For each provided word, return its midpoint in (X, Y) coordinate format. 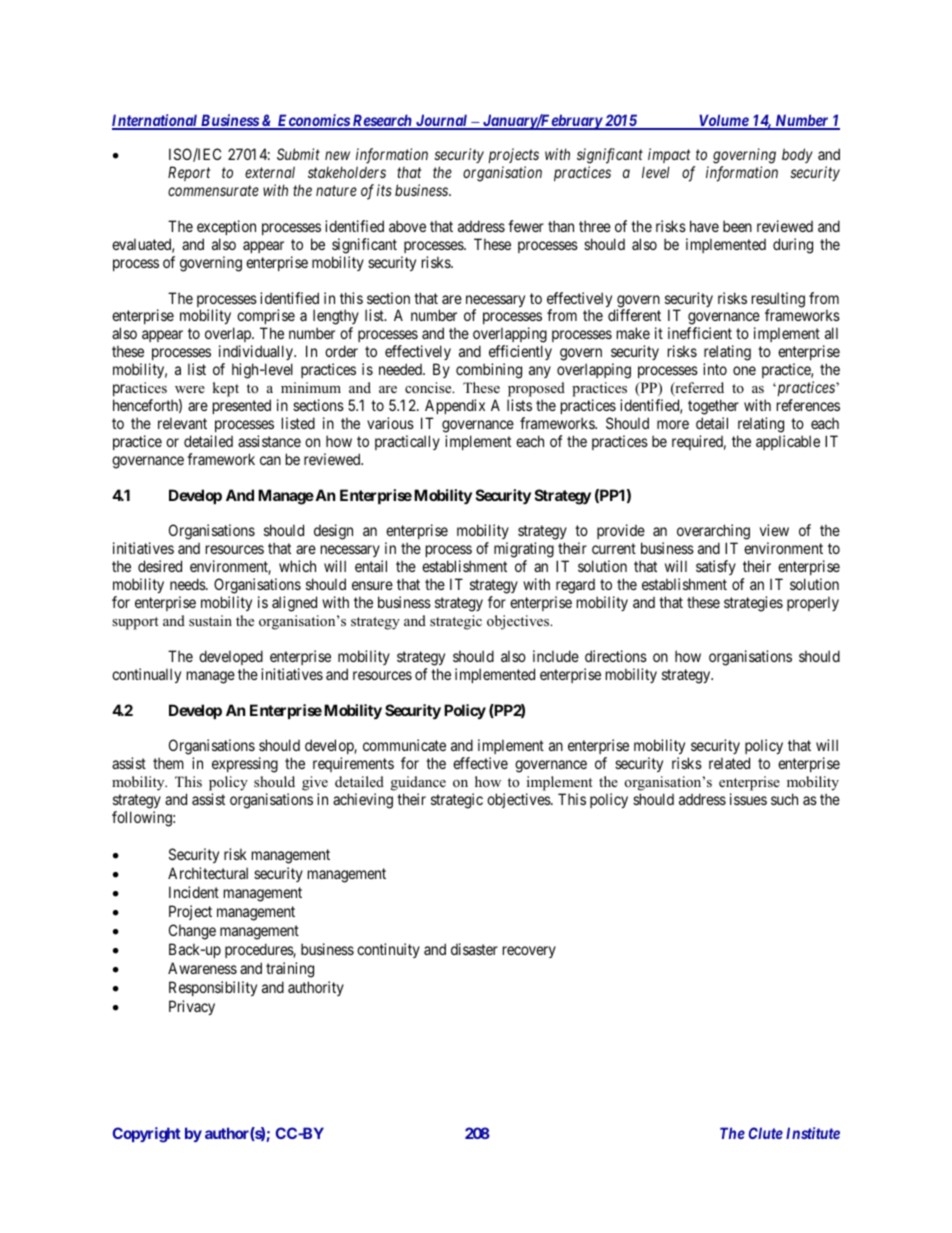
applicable (788, 442)
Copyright (146, 1135)
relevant (182, 423)
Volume (723, 121)
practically (407, 442)
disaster (474, 949)
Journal (442, 121)
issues (748, 799)
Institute (813, 1133)
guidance (418, 783)
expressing (245, 765)
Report (189, 173)
